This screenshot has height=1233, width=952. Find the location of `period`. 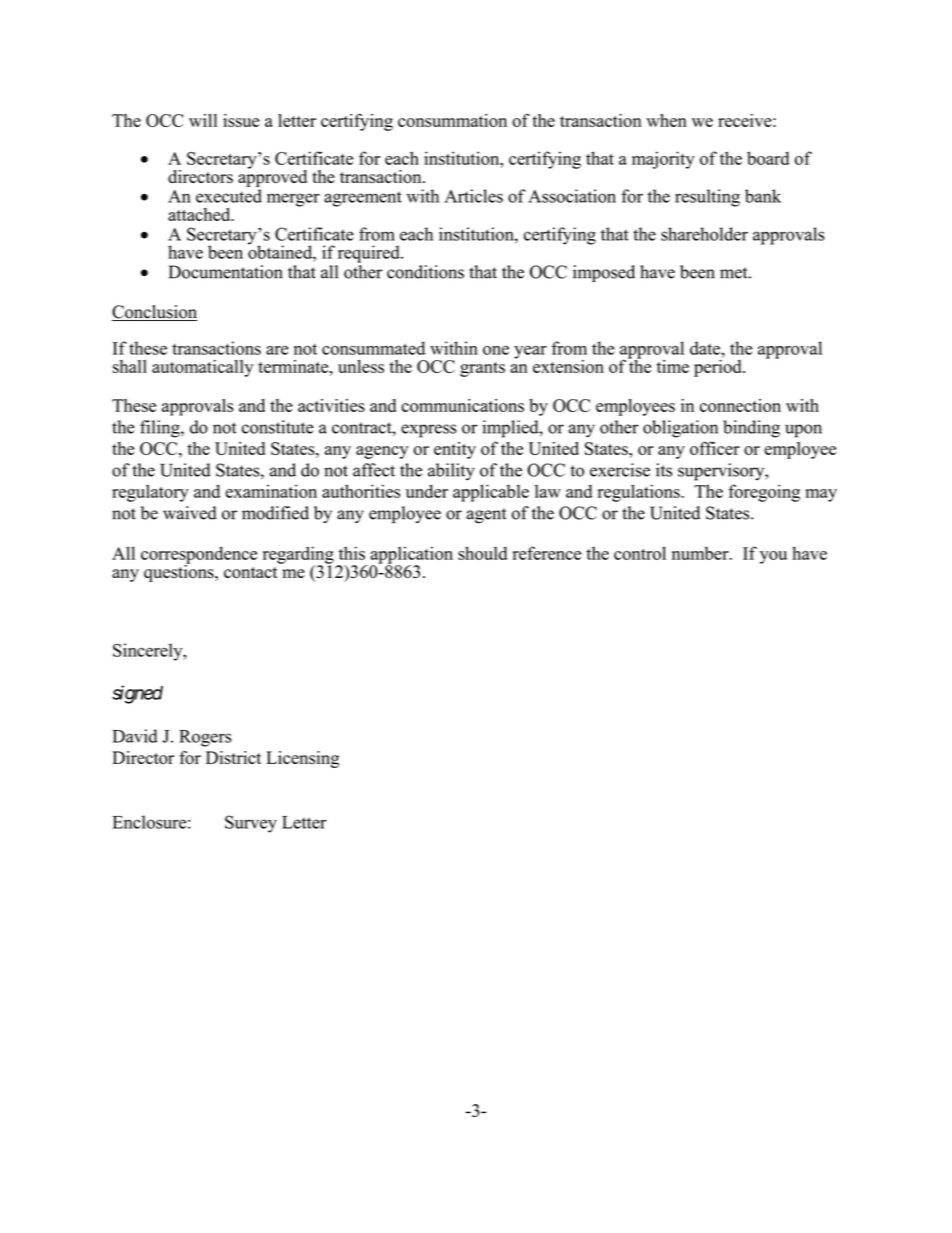

period is located at coordinates (719, 367).
